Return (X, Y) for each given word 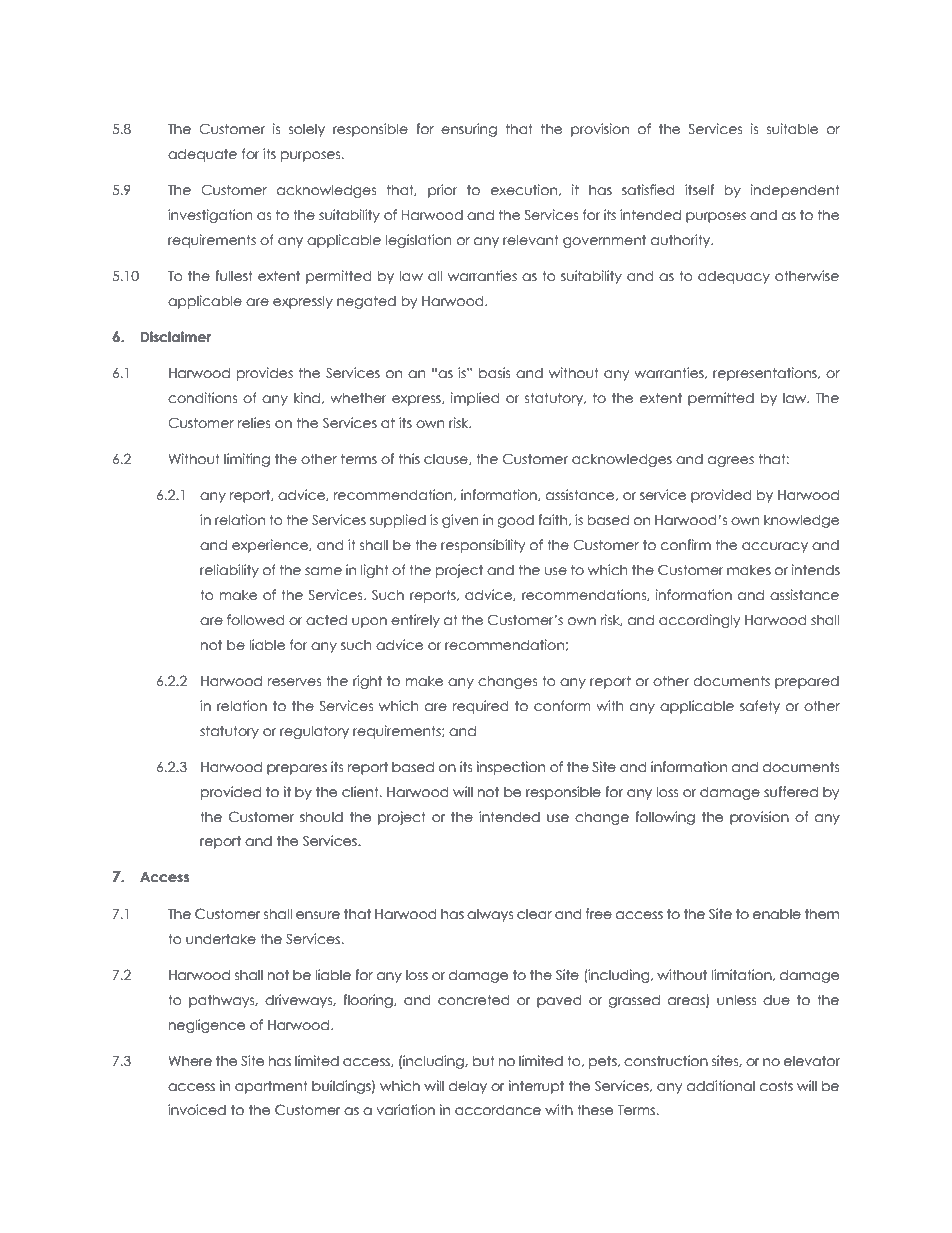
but (484, 1061)
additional (721, 1086)
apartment (271, 1087)
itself (699, 190)
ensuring (469, 130)
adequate (202, 155)
